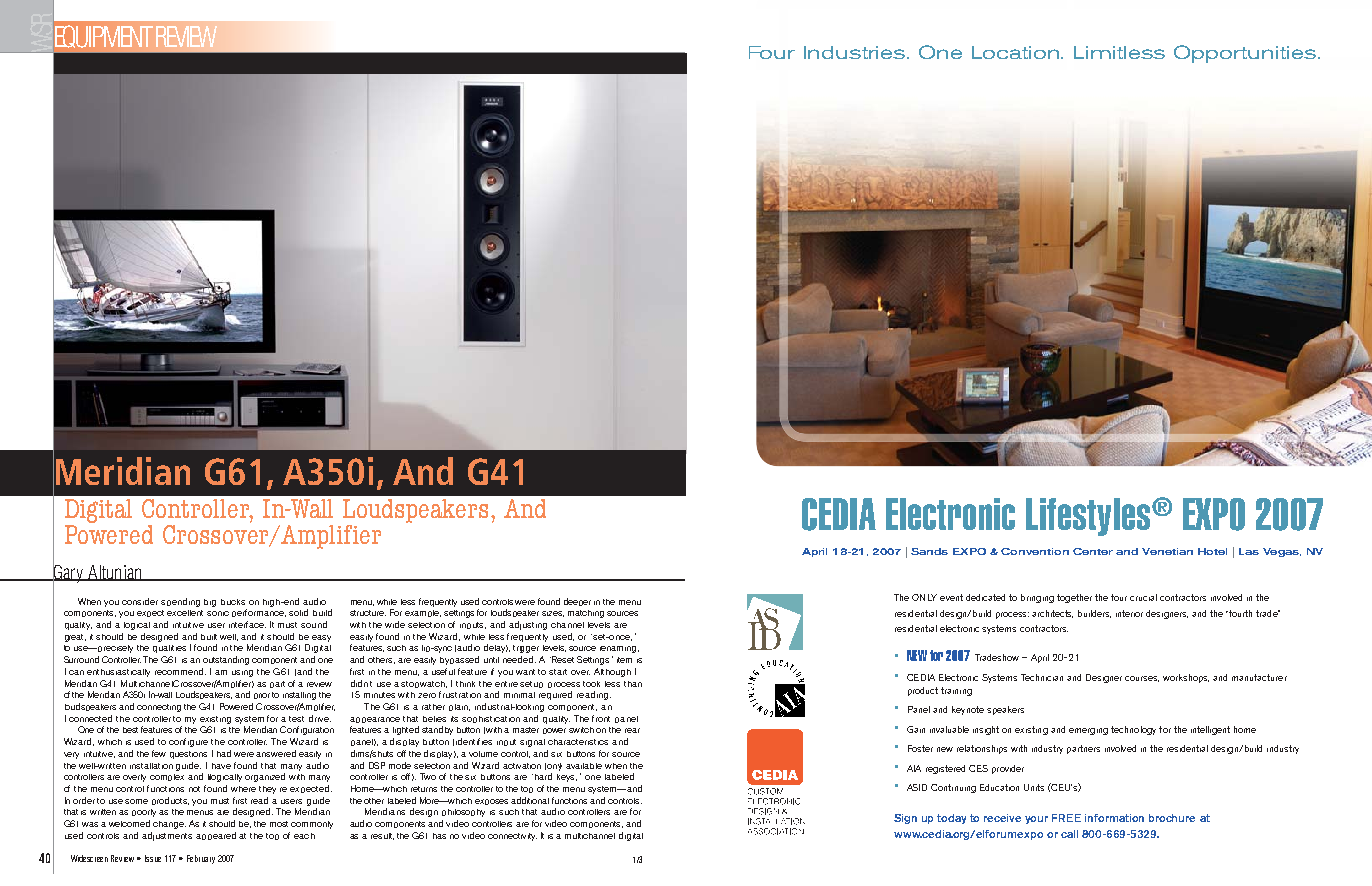 This image has width=1372, height=886. What do you see at coordinates (1114, 818) in the image?
I see `information` at bounding box center [1114, 818].
